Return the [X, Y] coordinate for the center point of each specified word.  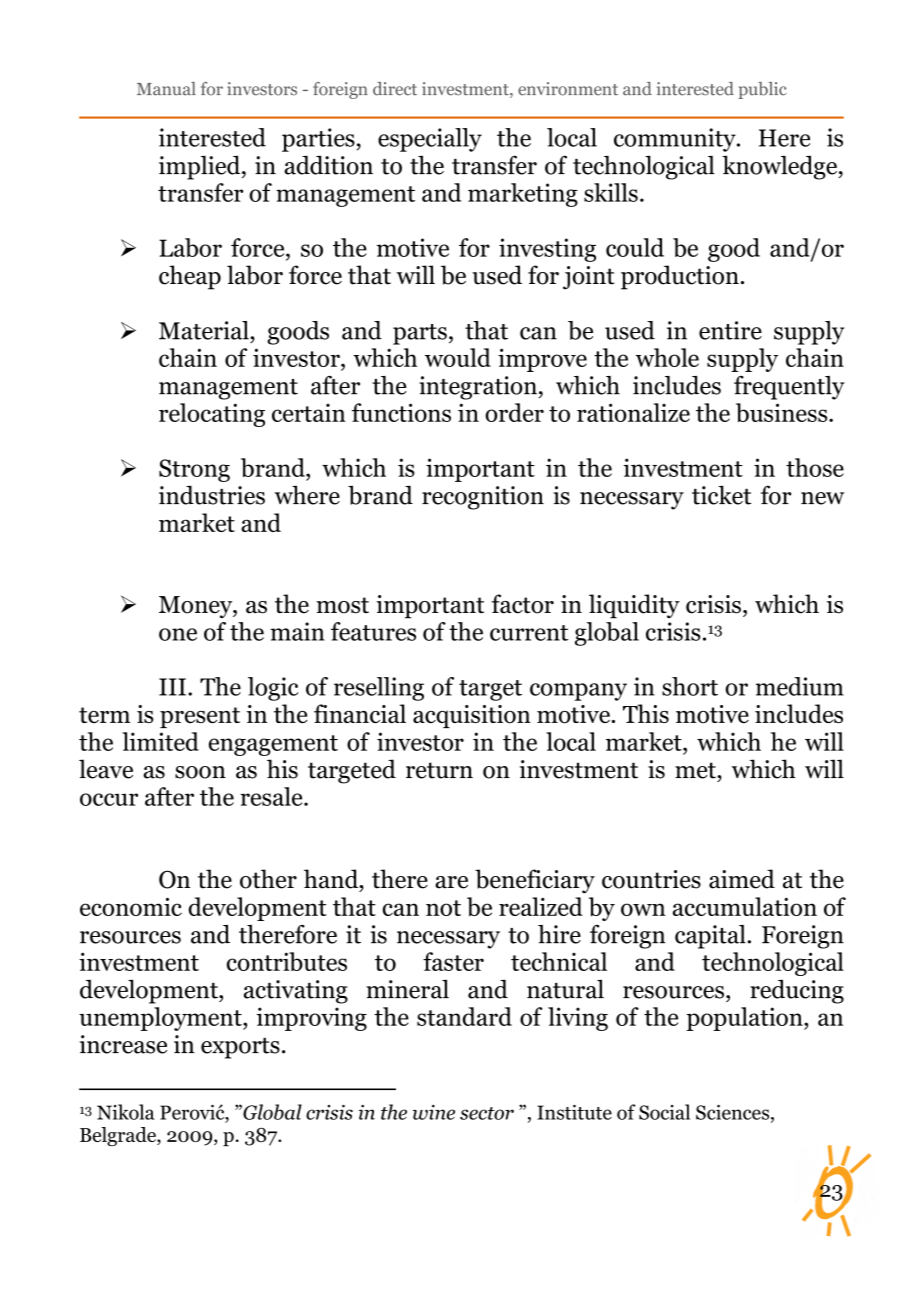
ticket [721, 495]
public [762, 90]
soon [200, 772]
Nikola [125, 1112]
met [696, 770]
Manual [166, 89]
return [439, 770]
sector [487, 1113]
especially [430, 140]
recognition [483, 498]
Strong [194, 470]
